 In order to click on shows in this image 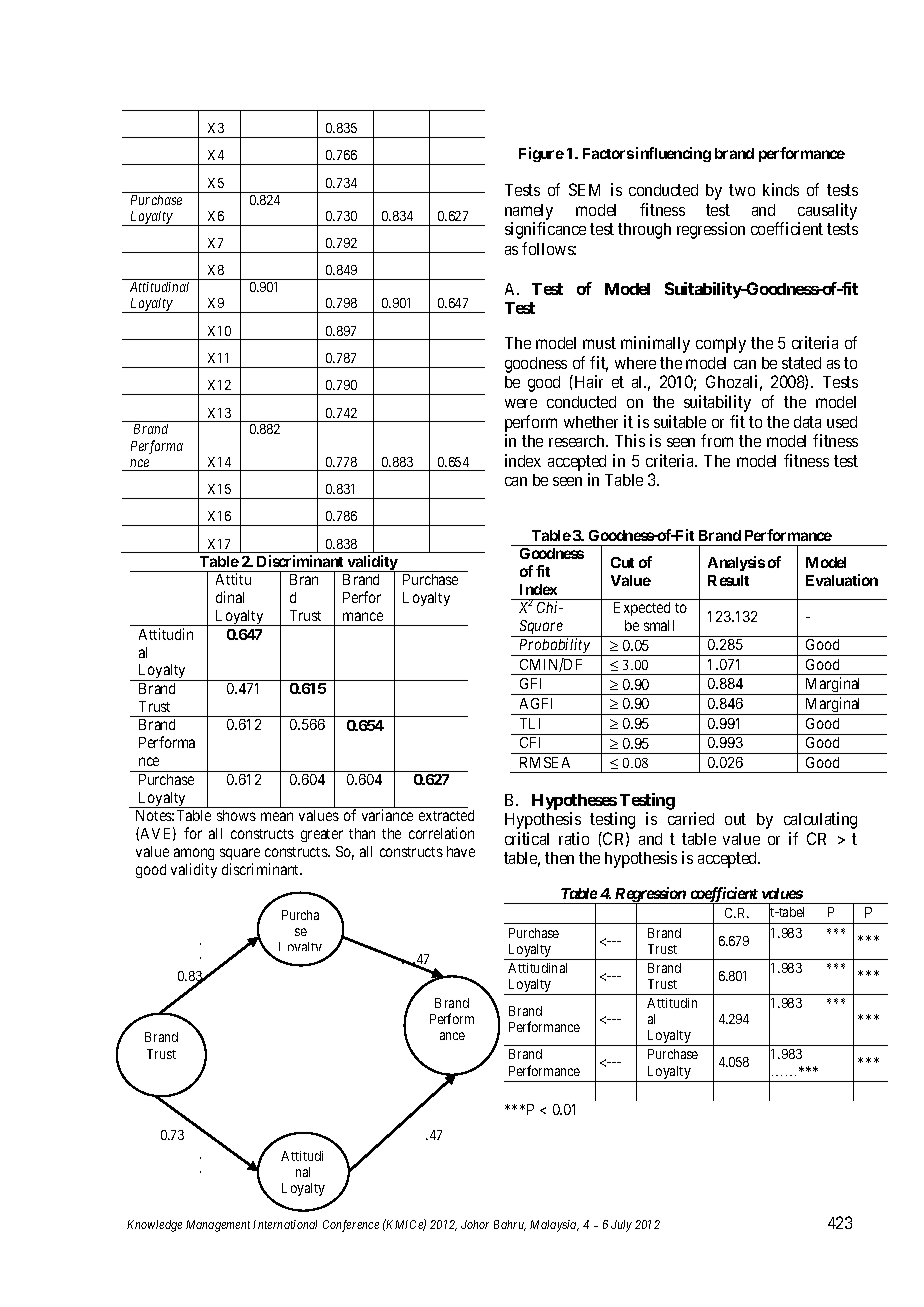, I will do `click(236, 815)`.
